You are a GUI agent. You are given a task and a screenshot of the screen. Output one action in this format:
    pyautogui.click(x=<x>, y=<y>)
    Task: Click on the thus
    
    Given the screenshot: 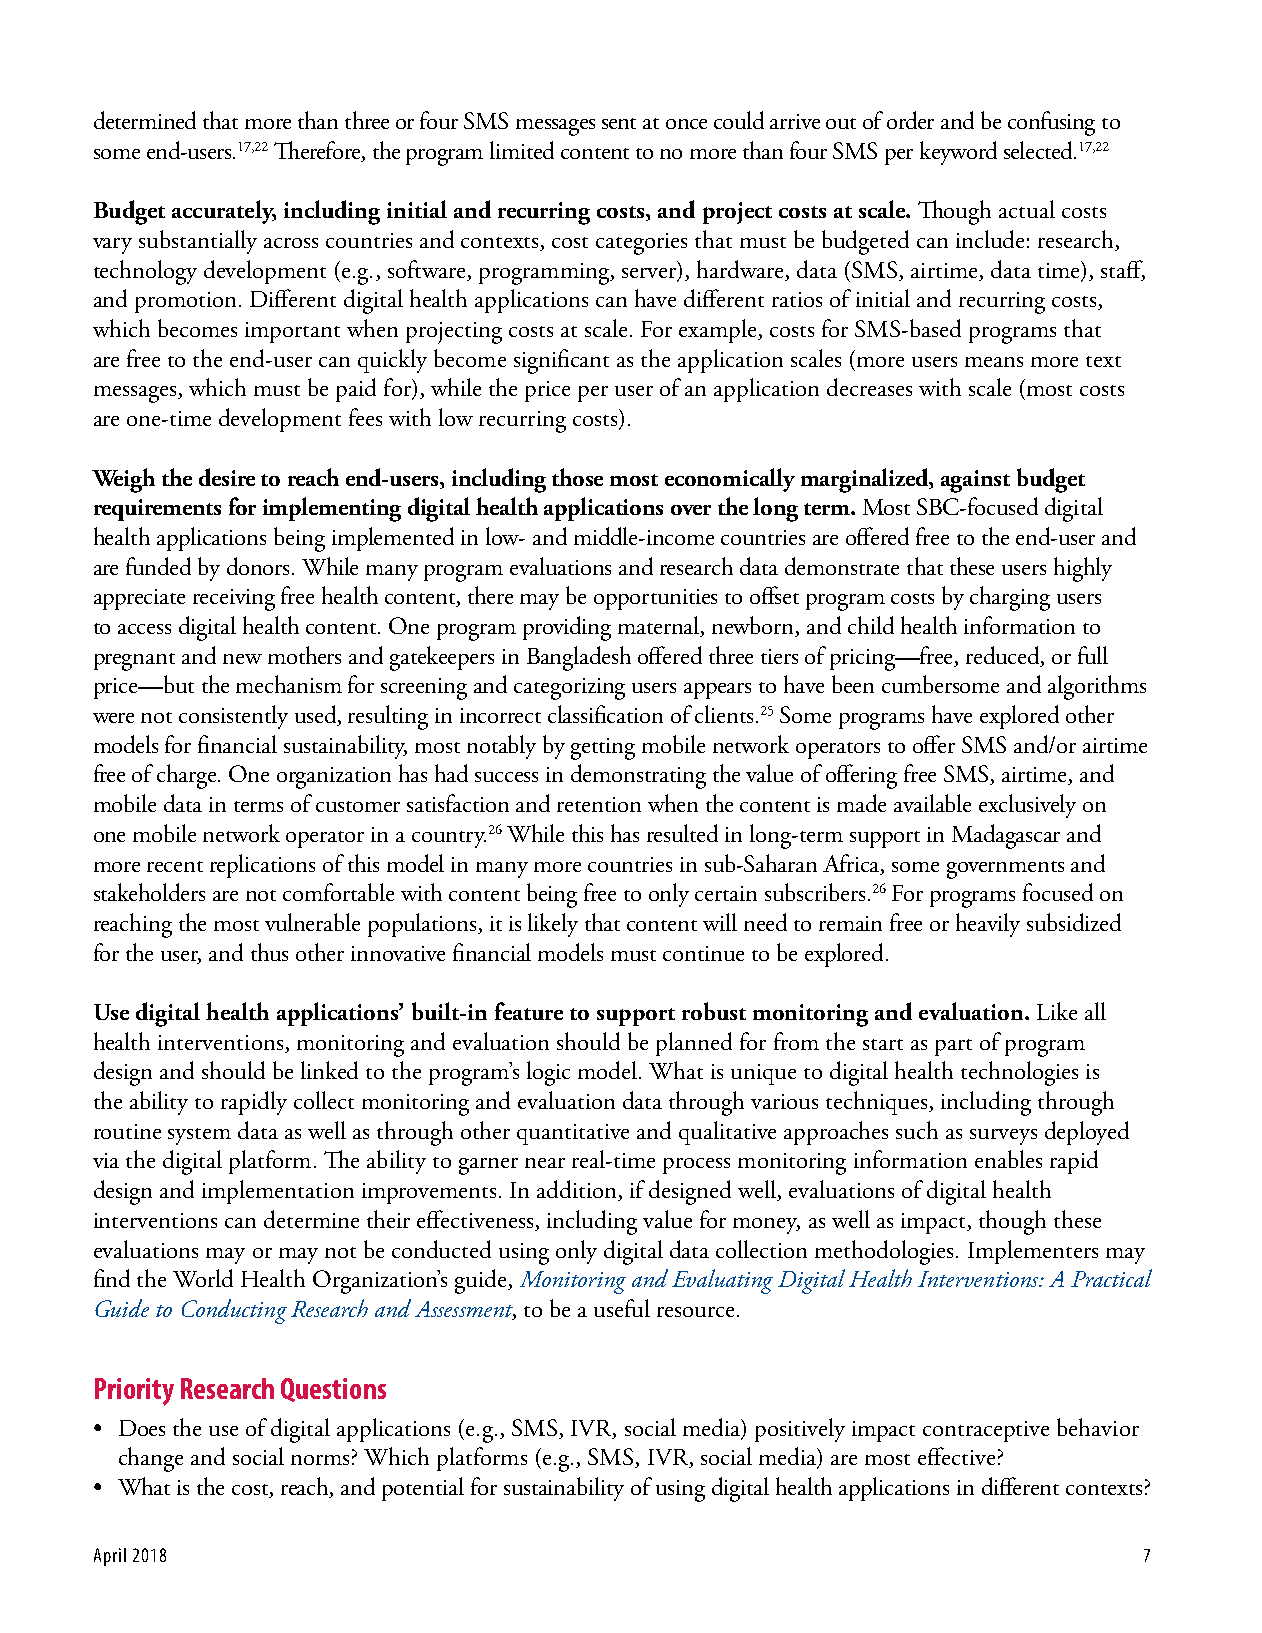 What is the action you would take?
    pyautogui.click(x=269, y=952)
